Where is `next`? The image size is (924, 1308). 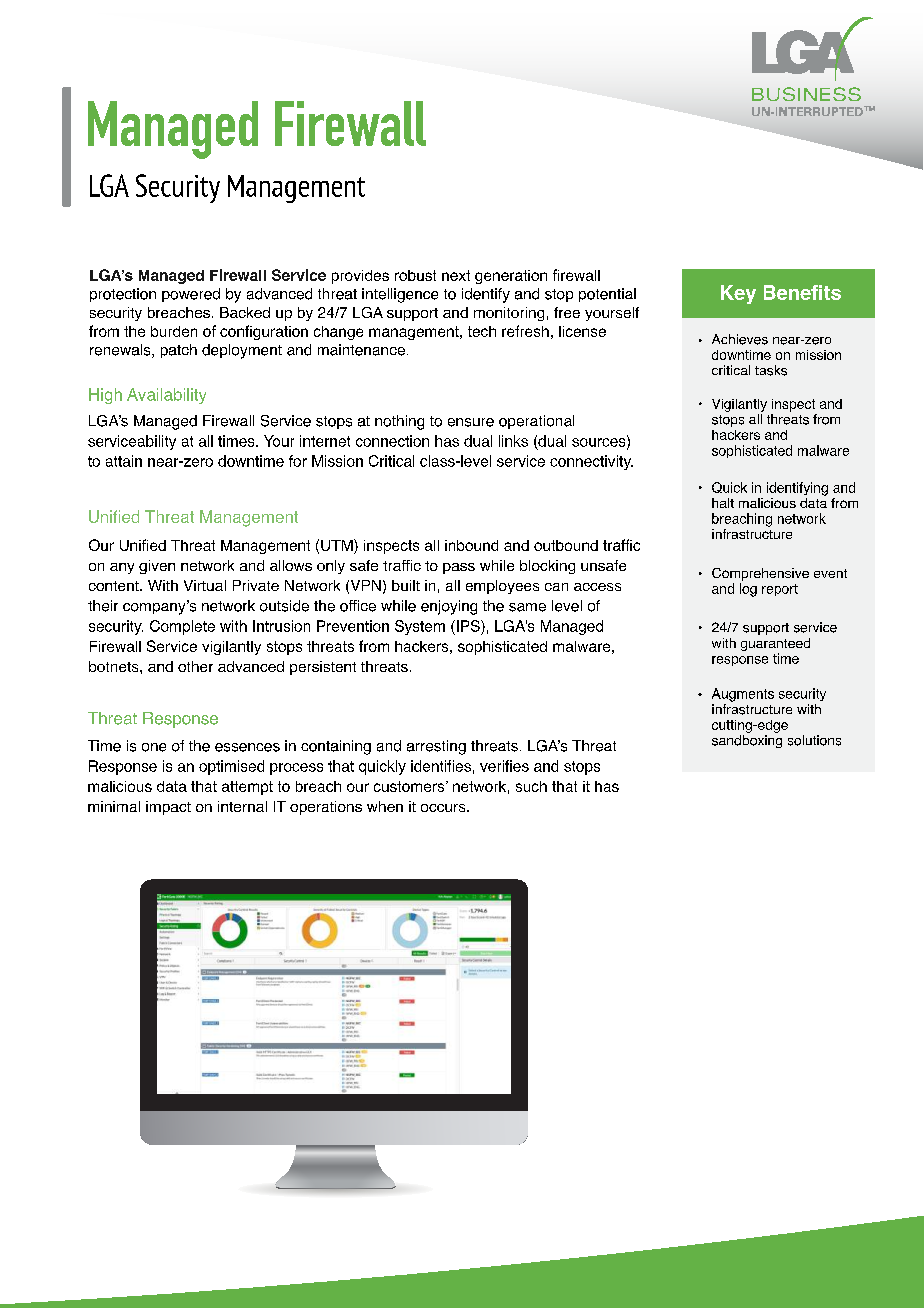
next is located at coordinates (456, 275).
